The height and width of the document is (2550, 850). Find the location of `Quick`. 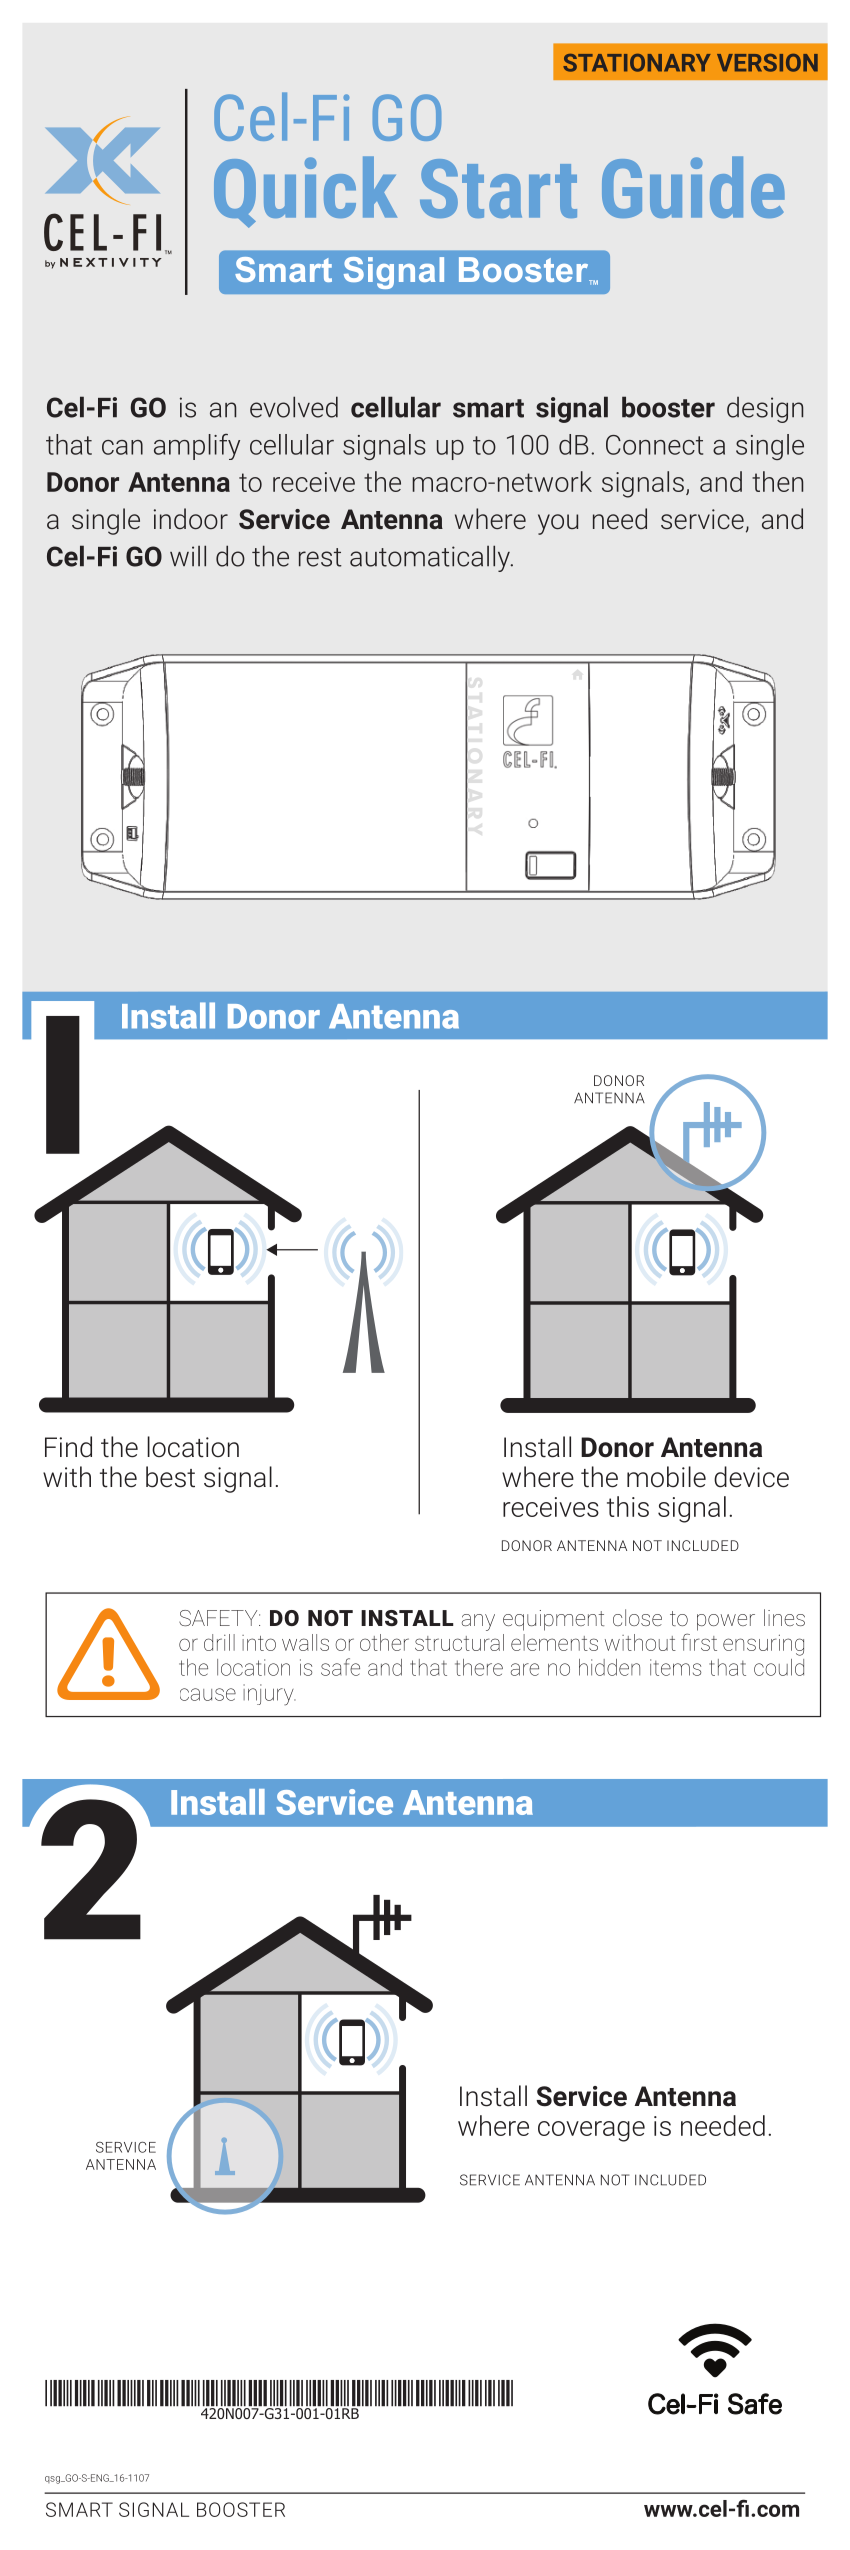

Quick is located at coordinates (305, 192).
